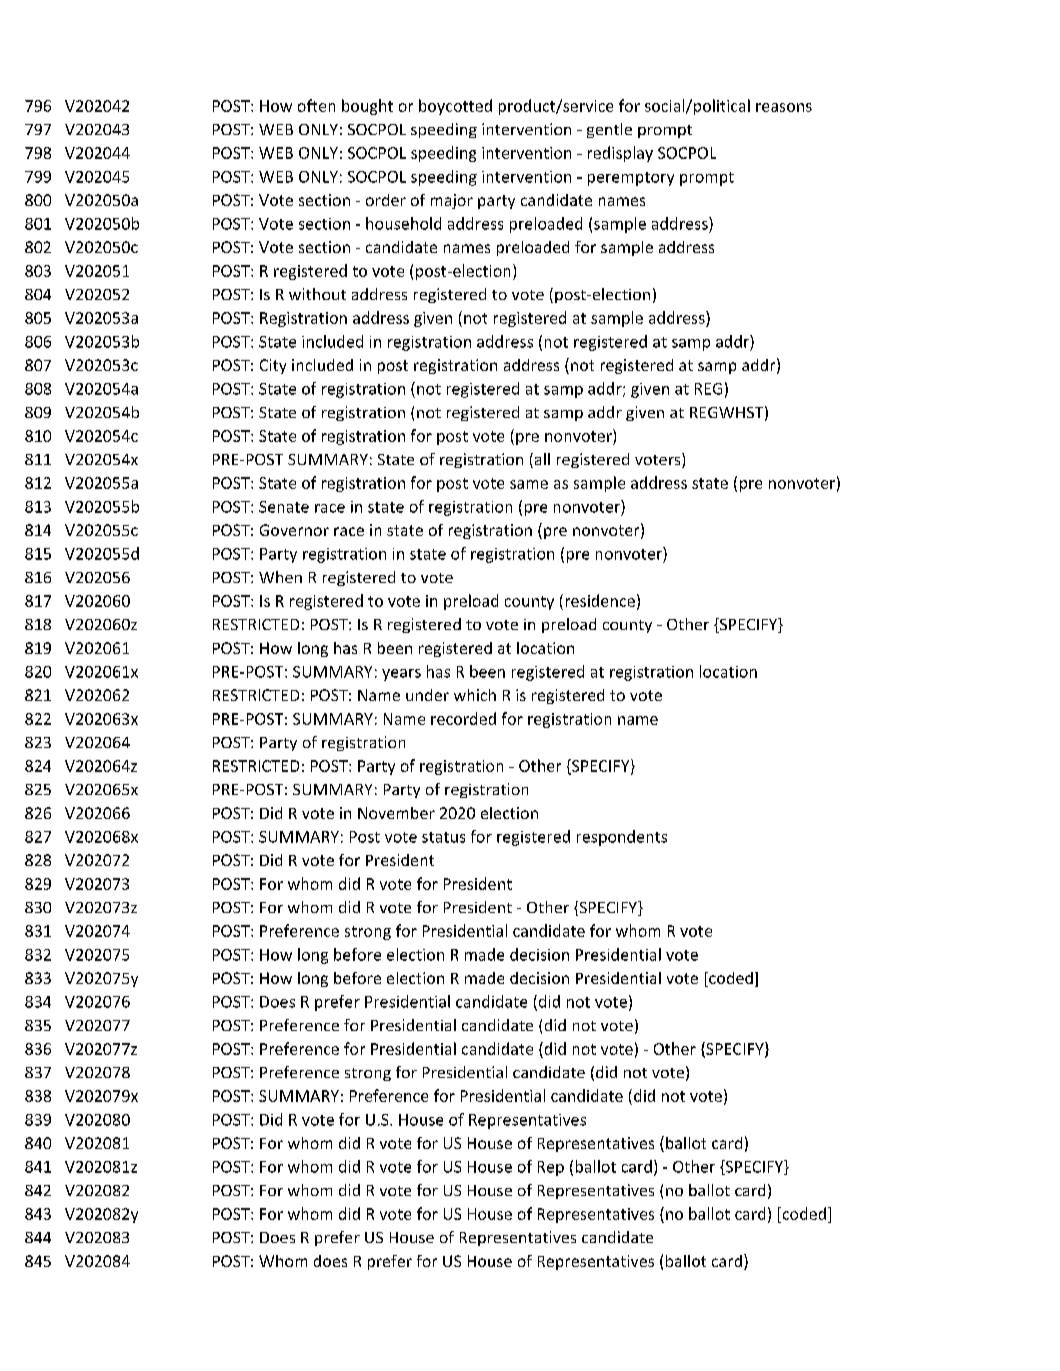  What do you see at coordinates (443, 837) in the document?
I see `status` at bounding box center [443, 837].
